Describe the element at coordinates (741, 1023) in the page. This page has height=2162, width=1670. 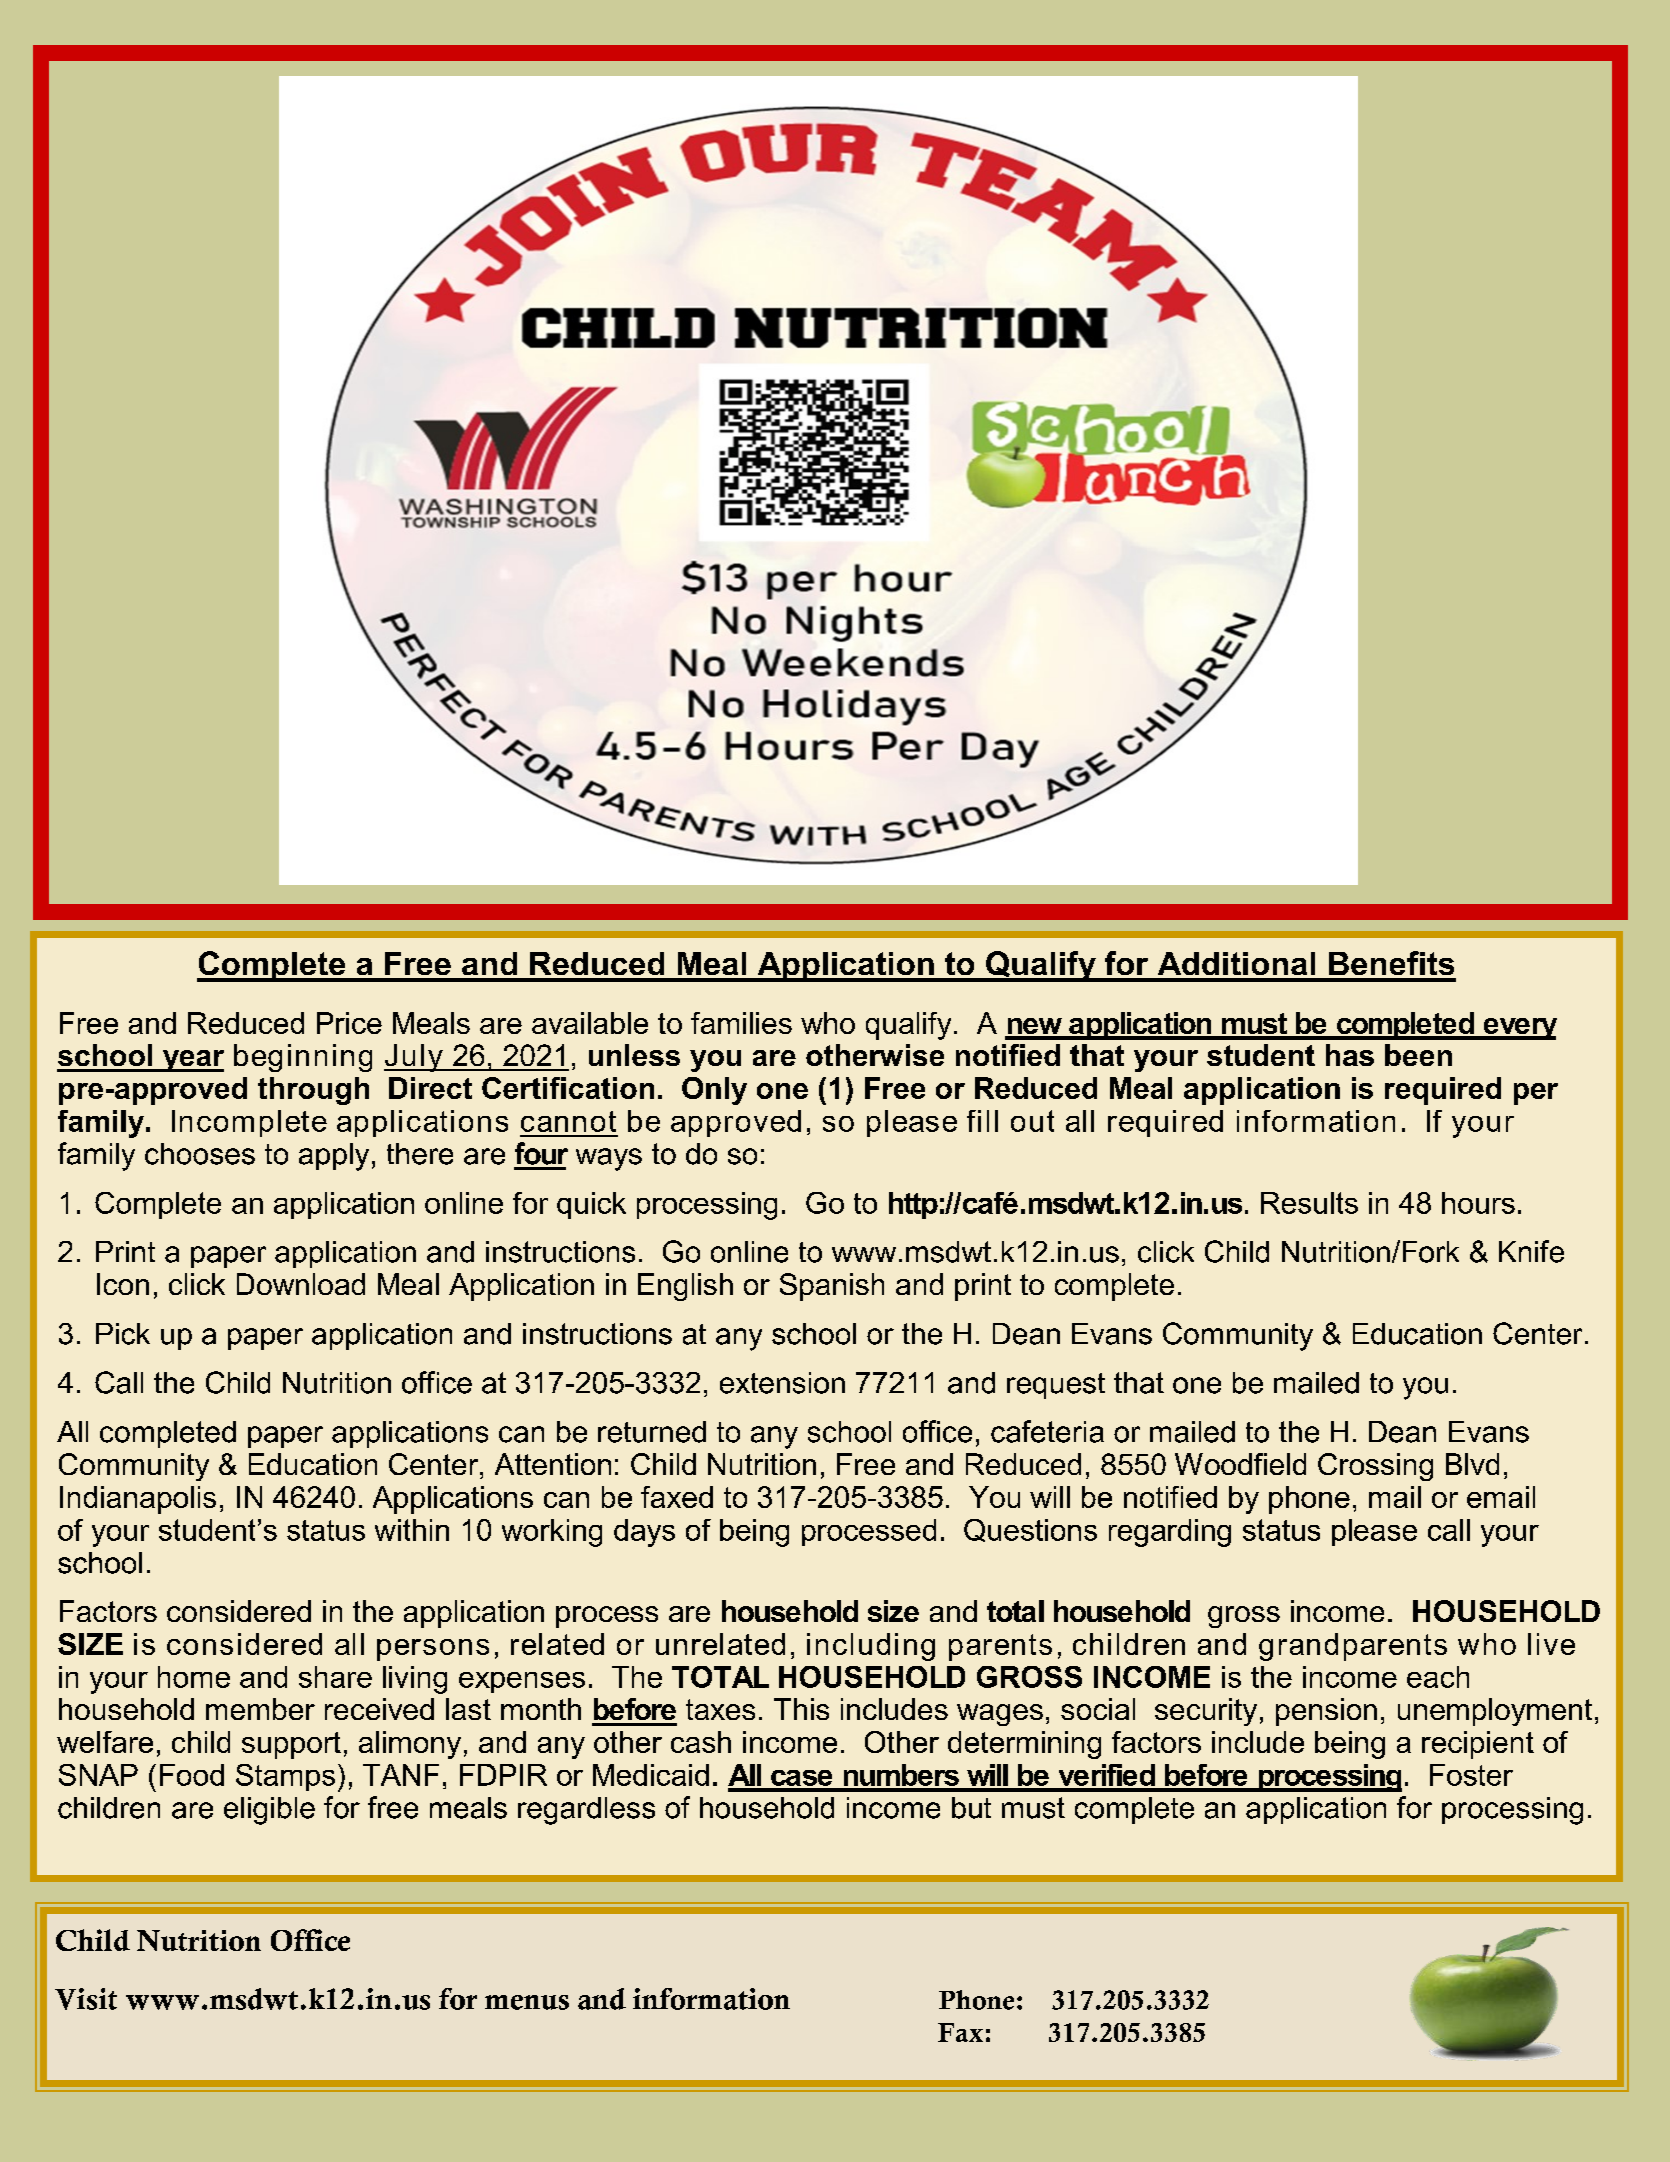
I see `families` at that location.
